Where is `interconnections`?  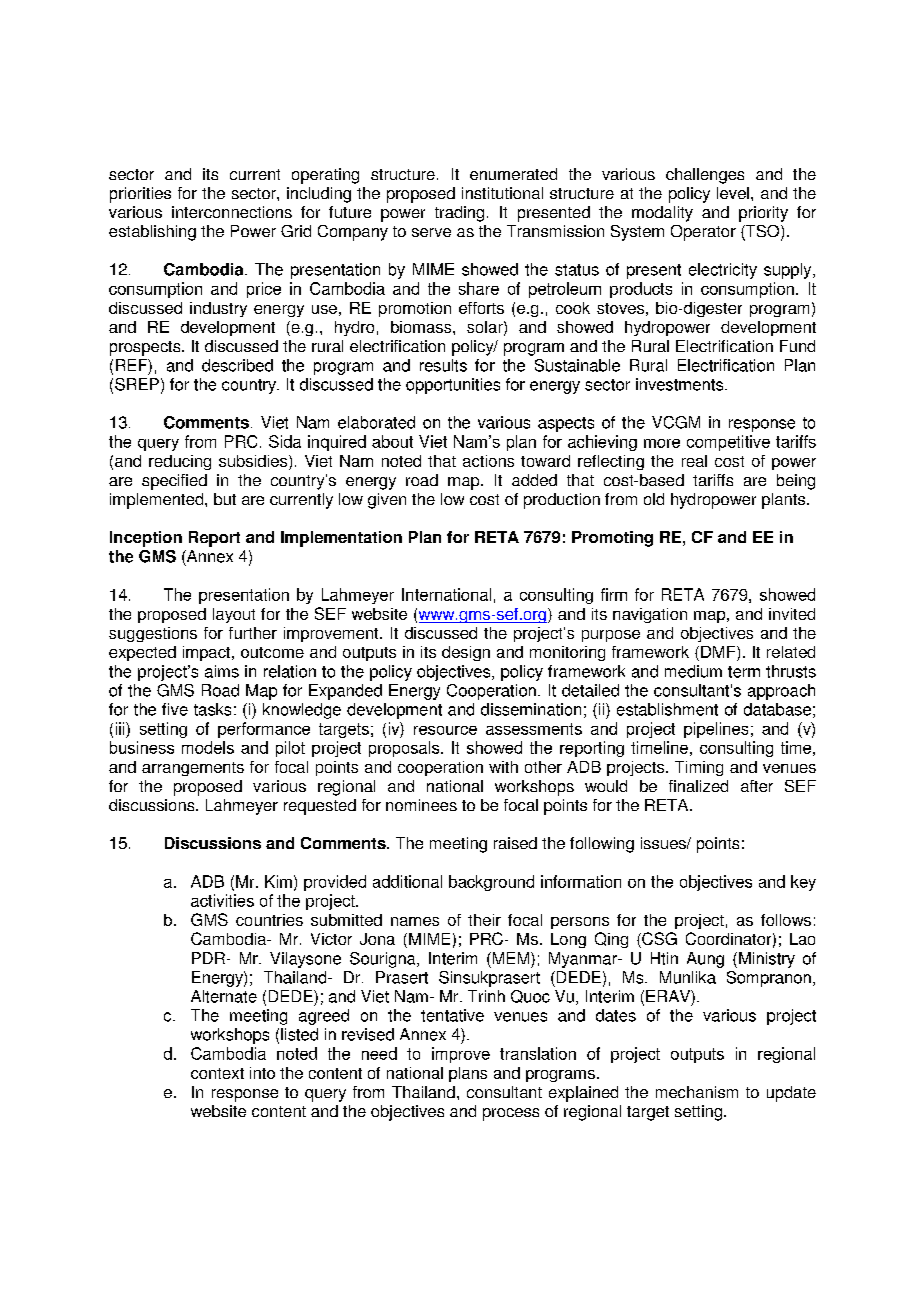
interconnections is located at coordinates (232, 212).
